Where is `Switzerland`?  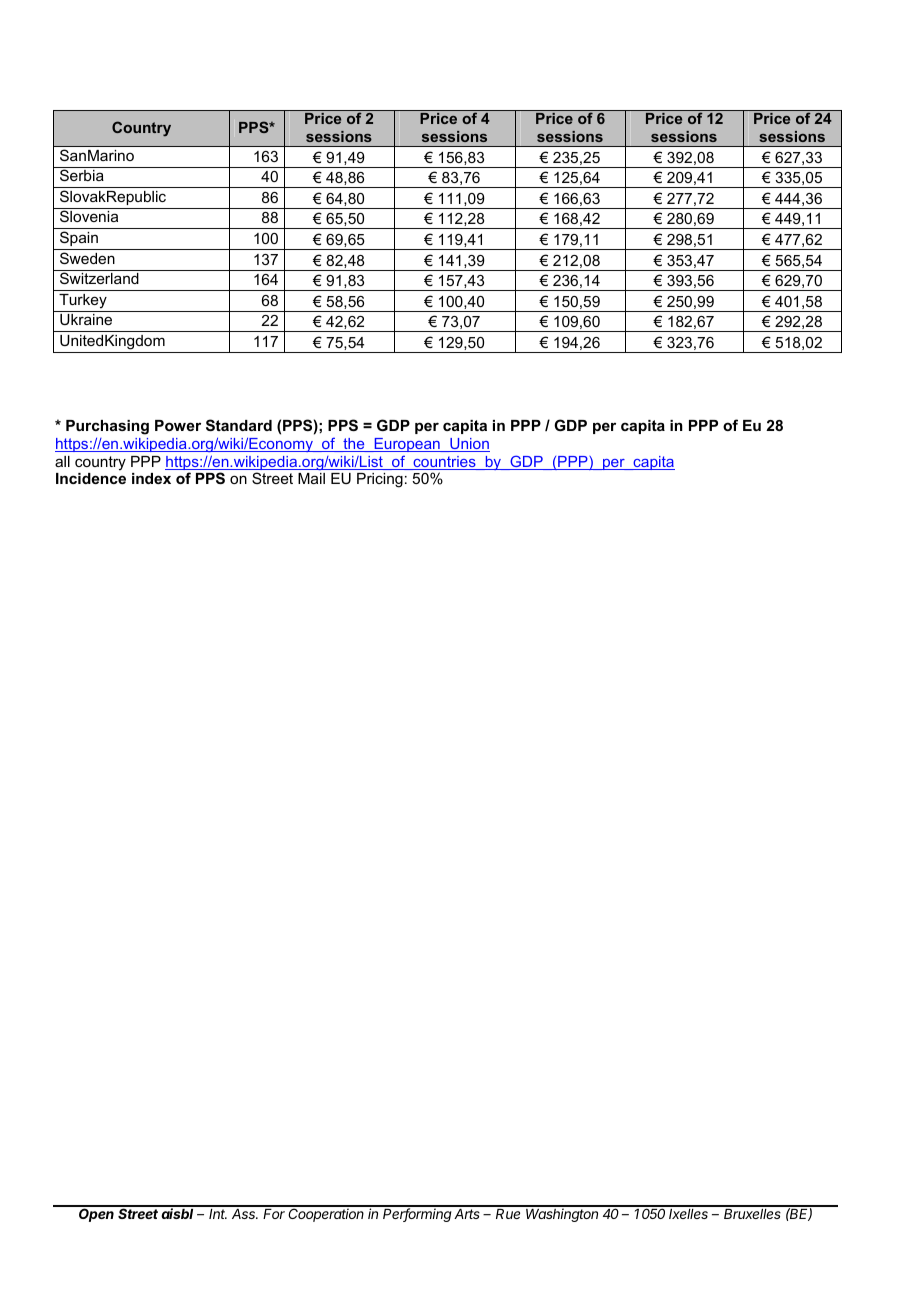
Switzerland is located at coordinates (99, 278).
